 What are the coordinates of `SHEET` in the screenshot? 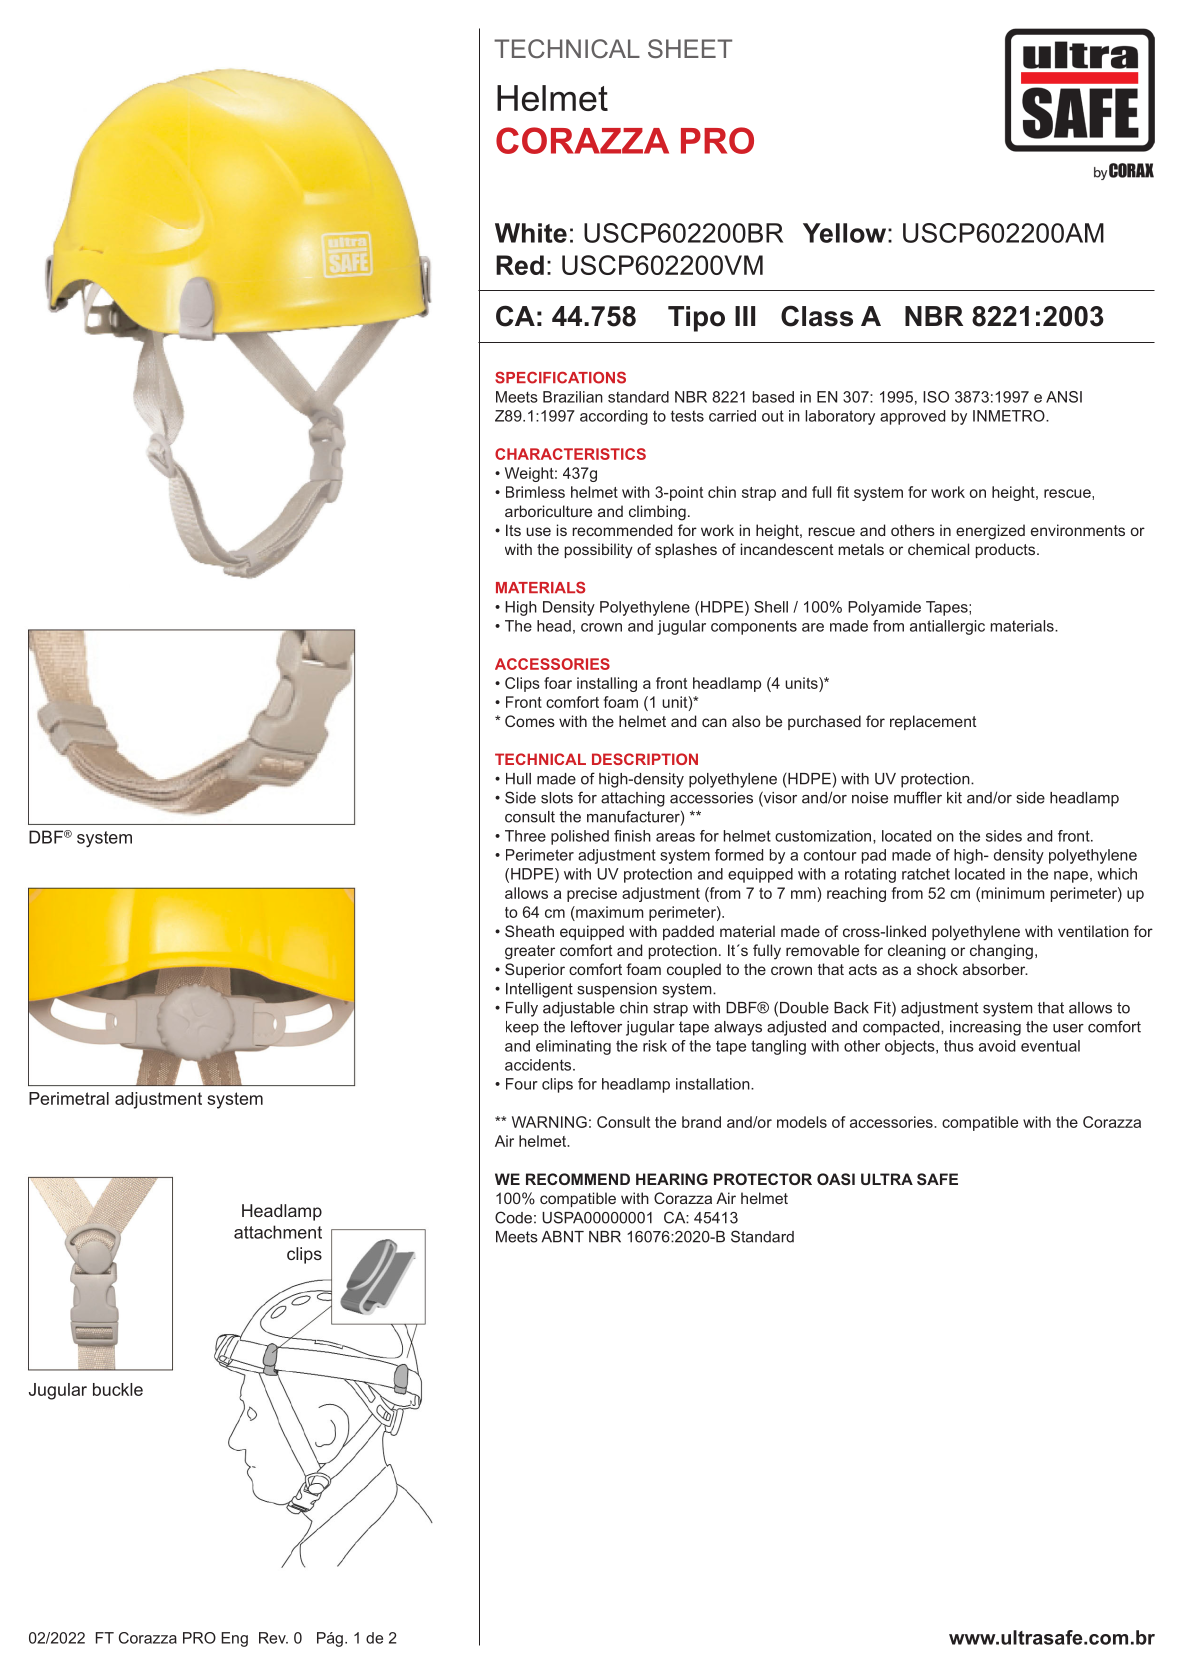 It's located at (690, 48).
